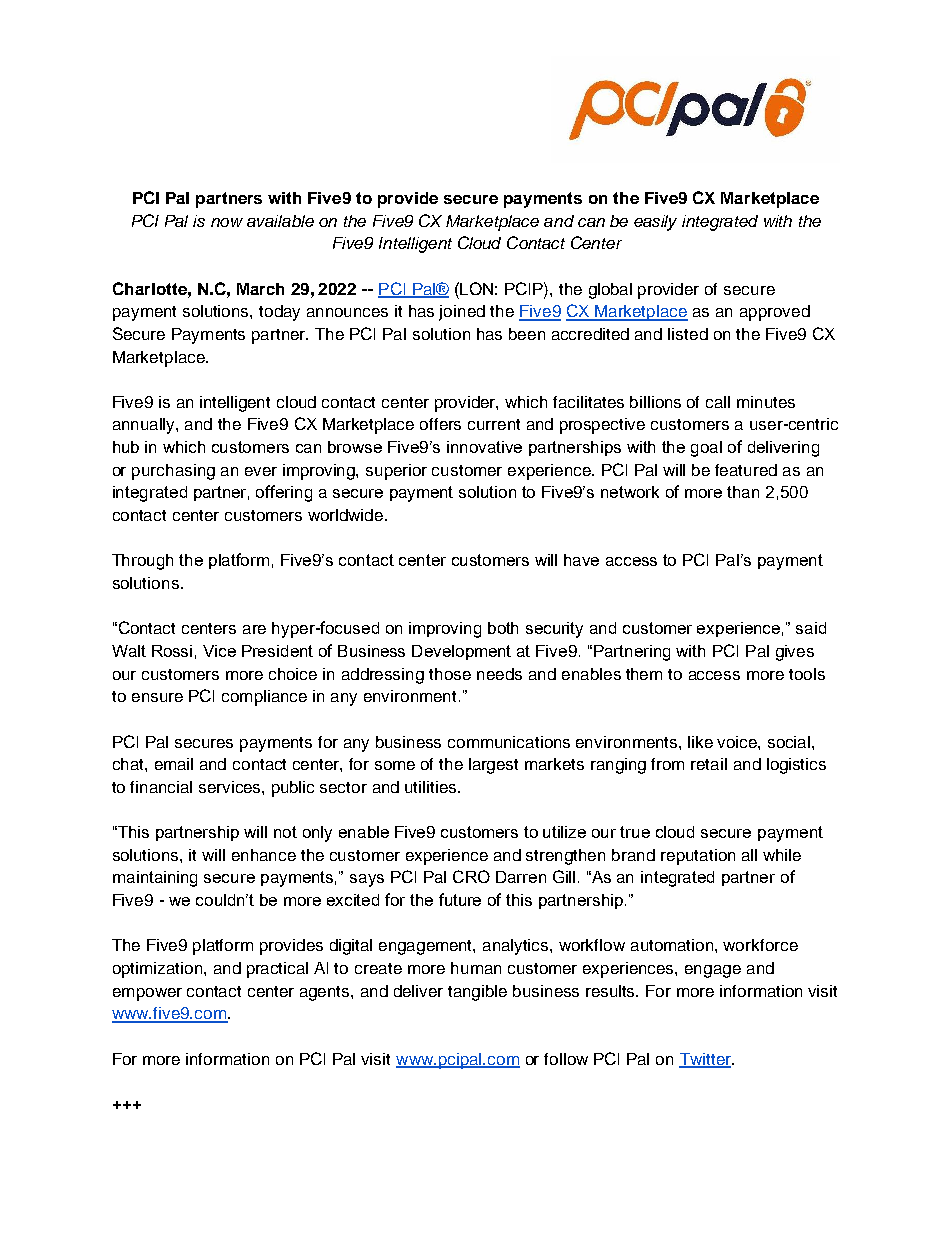 This page has width=952, height=1233. What do you see at coordinates (477, 993) in the page?
I see `tangible` at bounding box center [477, 993].
